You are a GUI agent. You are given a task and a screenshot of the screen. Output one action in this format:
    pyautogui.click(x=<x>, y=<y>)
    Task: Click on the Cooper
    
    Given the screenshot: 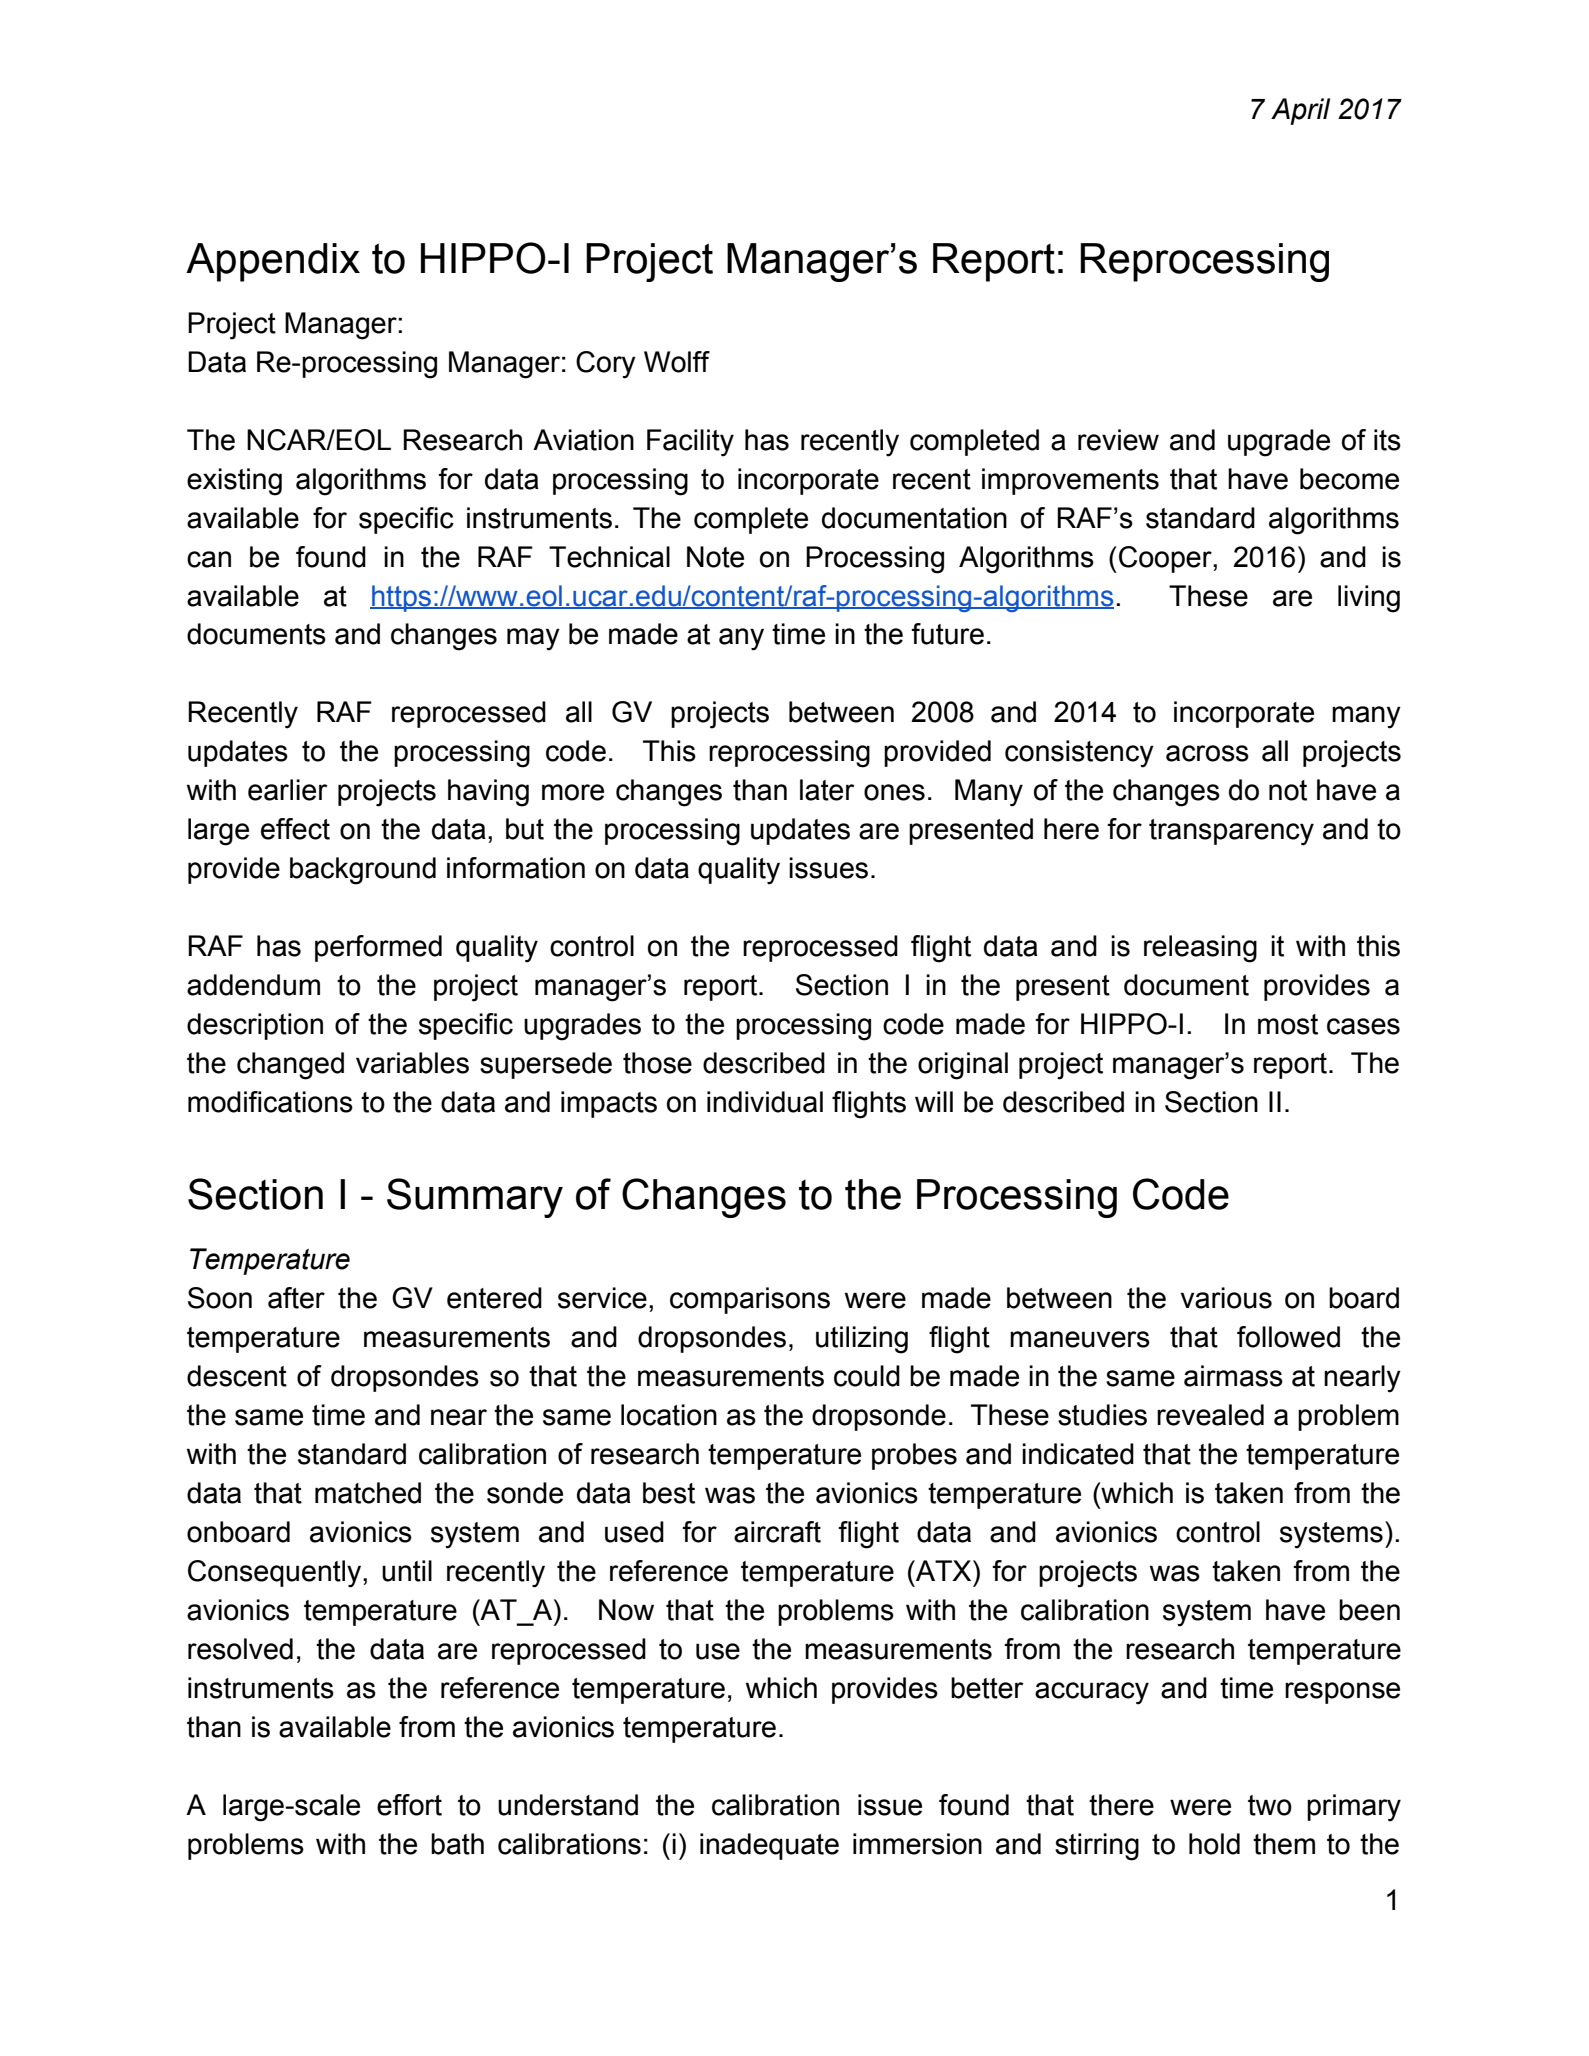 What is the action you would take?
    pyautogui.click(x=1166, y=559)
